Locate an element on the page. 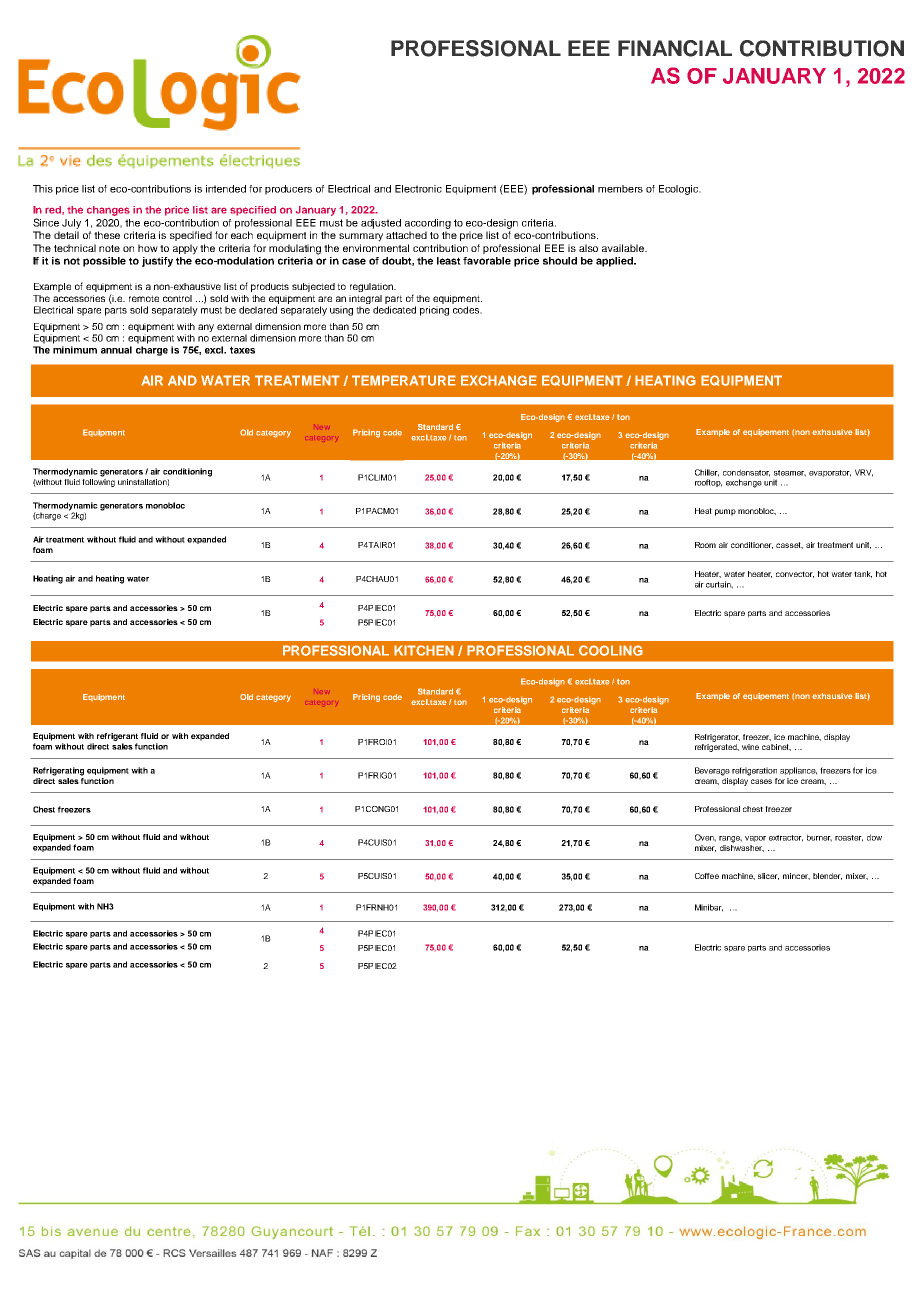 The image size is (924, 1308). extractor is located at coordinates (786, 838).
